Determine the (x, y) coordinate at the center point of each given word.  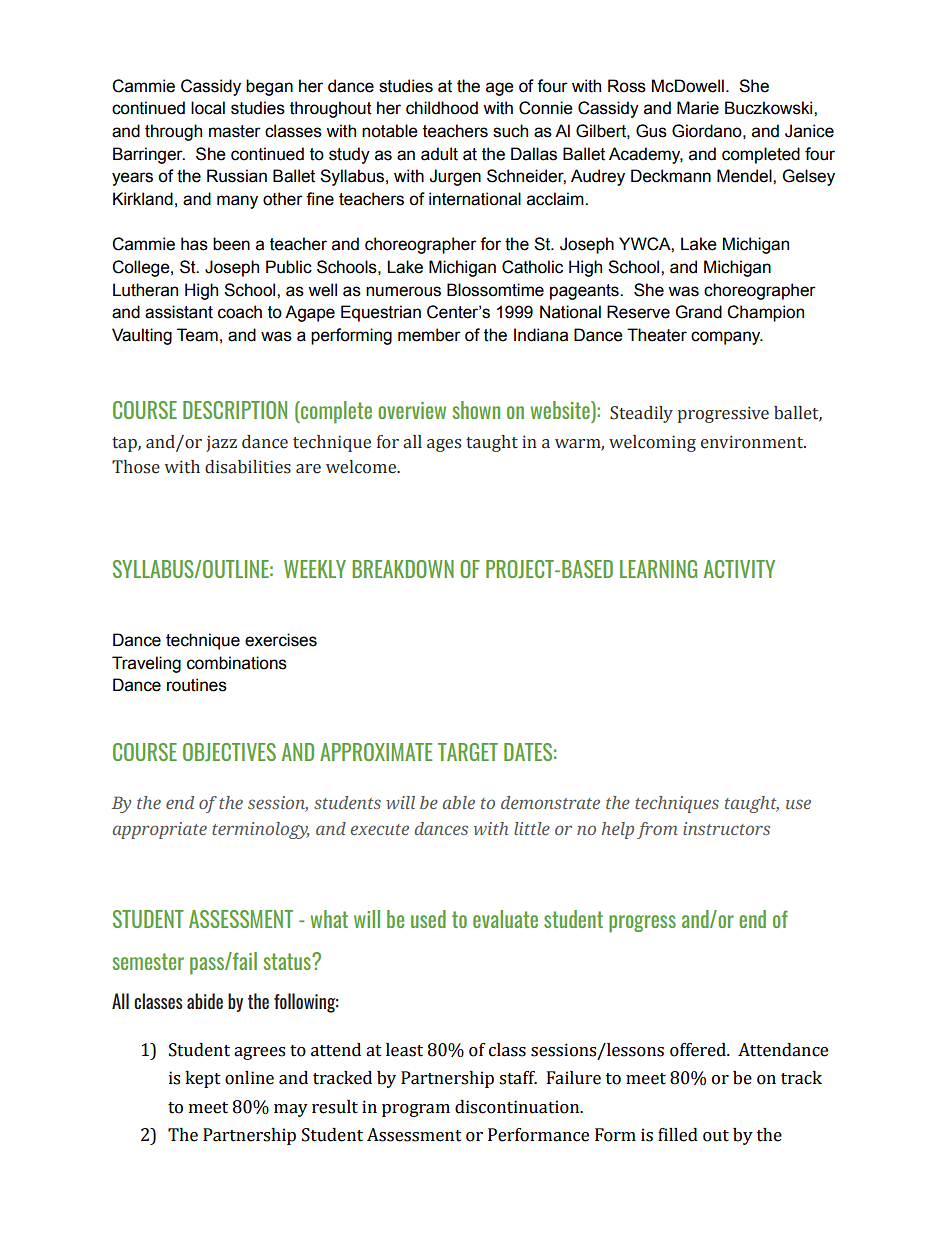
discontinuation (518, 1107)
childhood (442, 108)
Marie (698, 108)
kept (203, 1079)
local (208, 108)
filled (678, 1135)
